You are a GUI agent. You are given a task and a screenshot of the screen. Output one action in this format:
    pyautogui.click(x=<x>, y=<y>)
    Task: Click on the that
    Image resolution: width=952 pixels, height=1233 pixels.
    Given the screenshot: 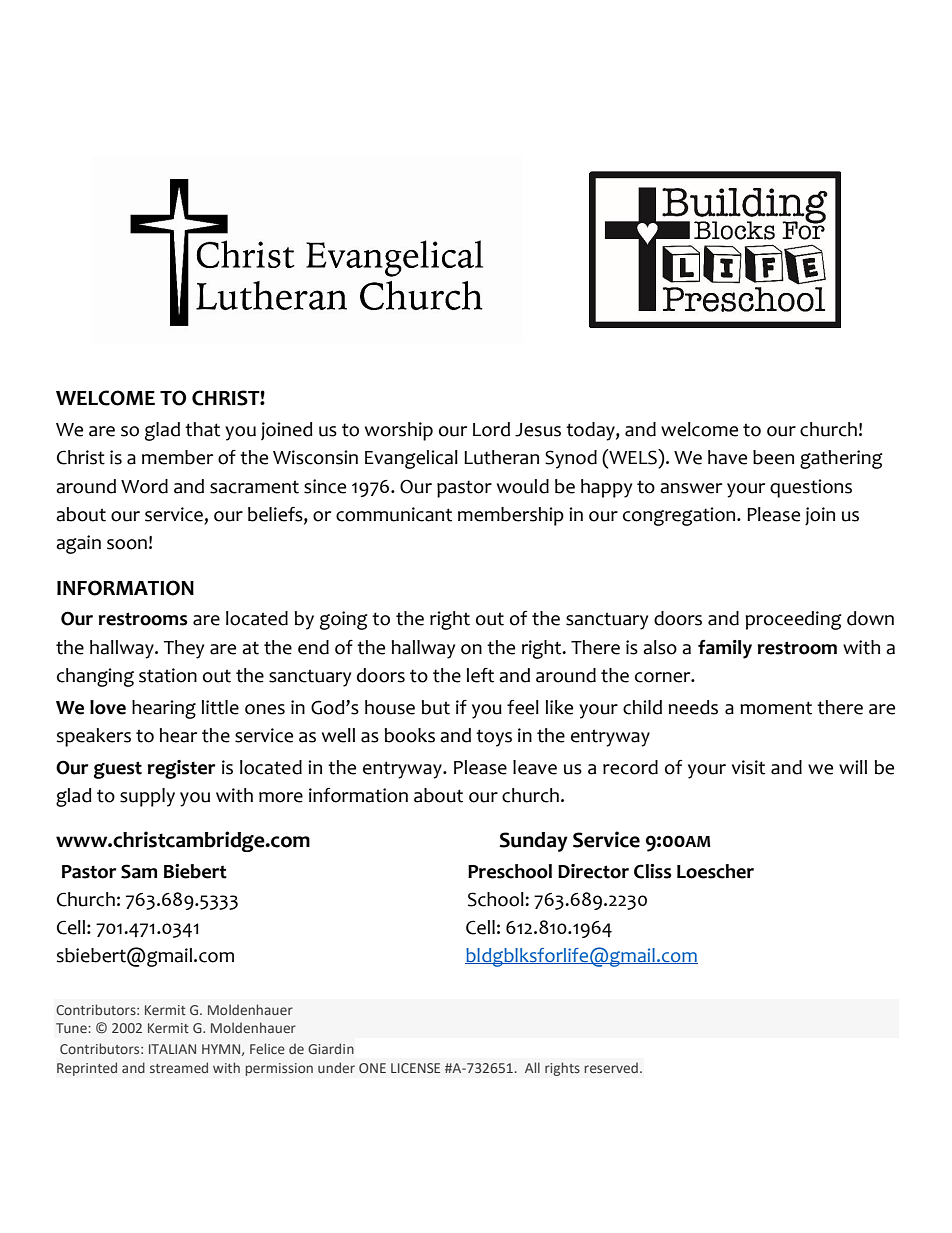 What is the action you would take?
    pyautogui.click(x=202, y=429)
